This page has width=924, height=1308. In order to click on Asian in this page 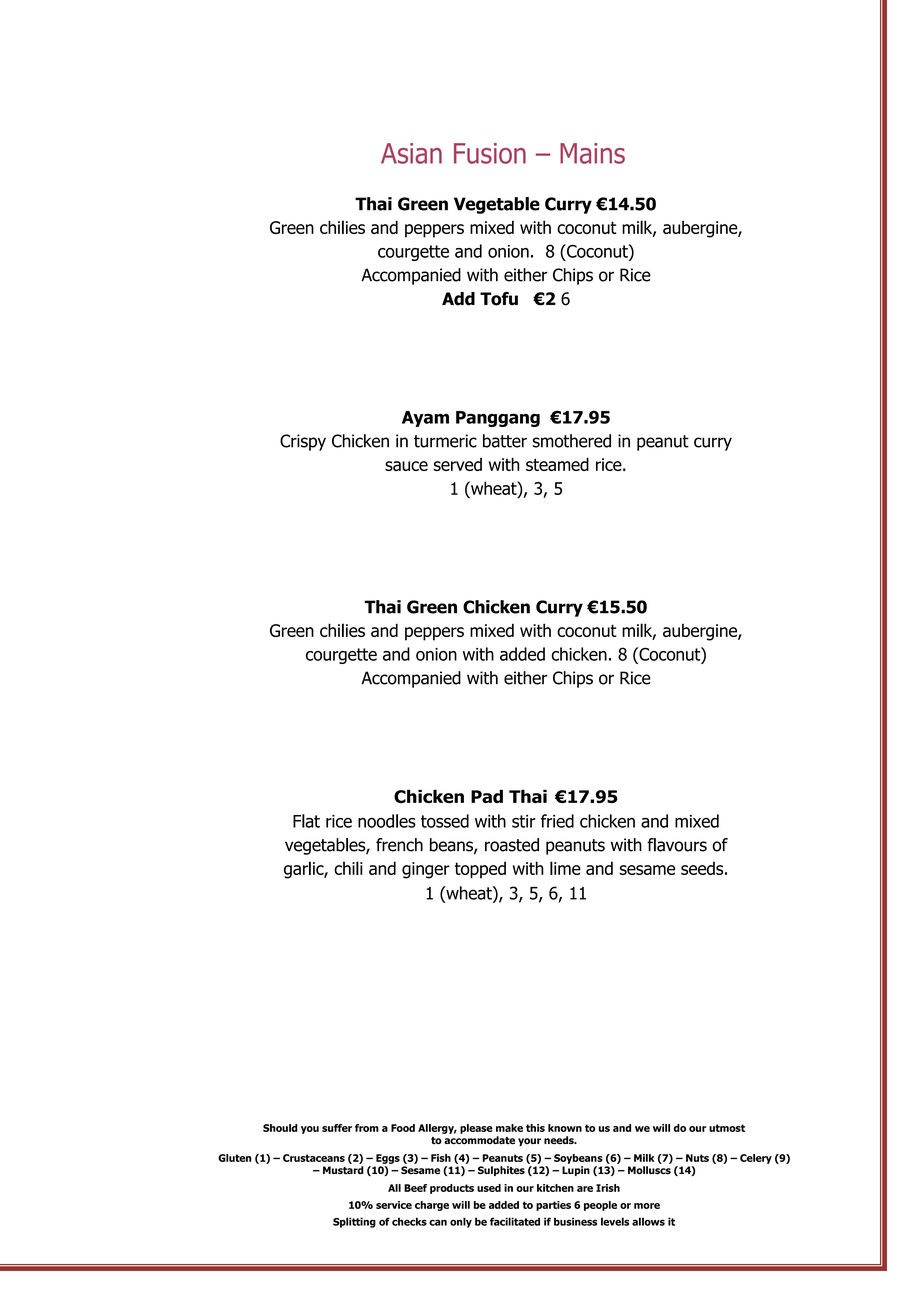, I will do `click(411, 153)`.
